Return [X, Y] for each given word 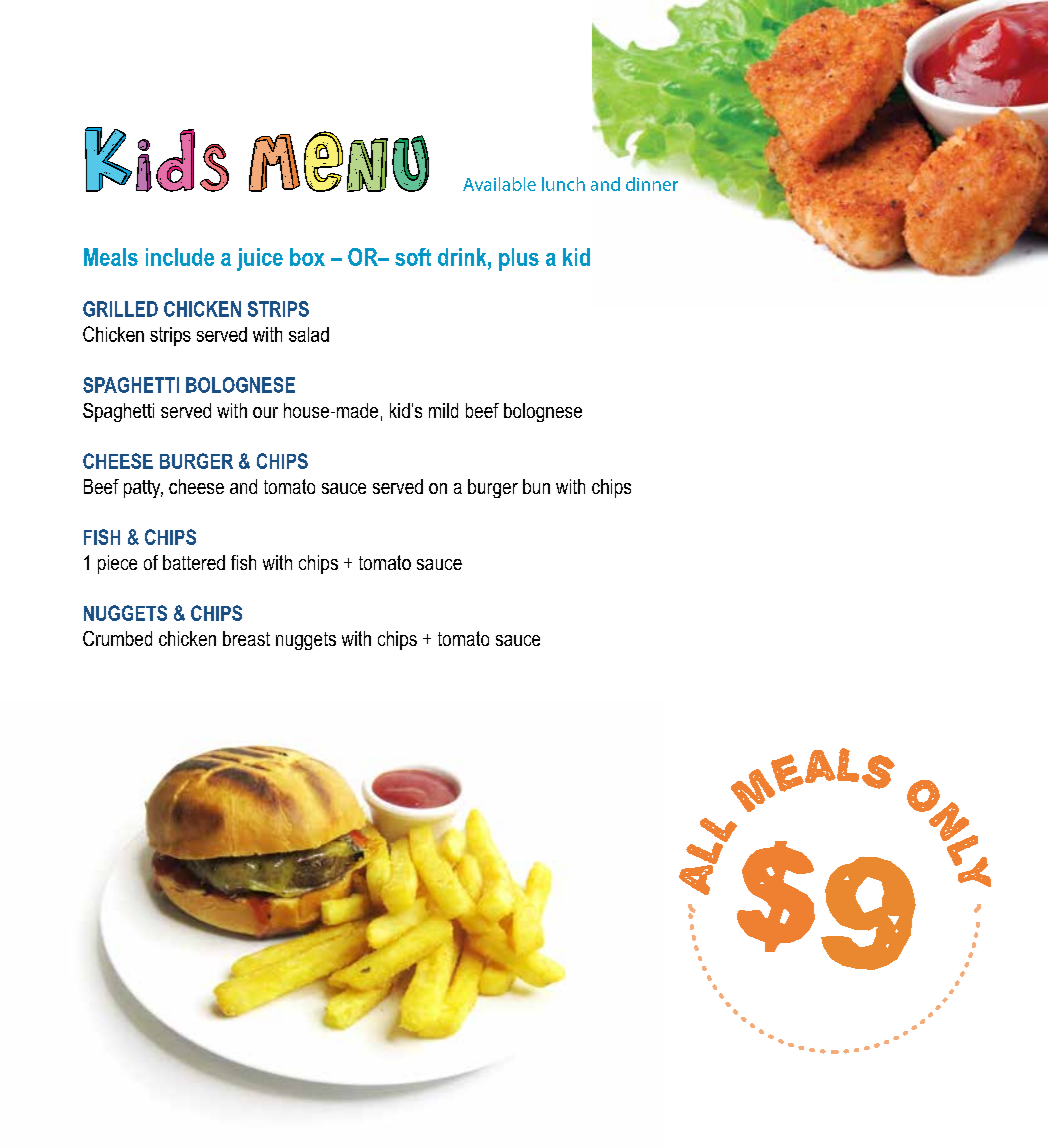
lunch [563, 184]
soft [413, 257]
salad [309, 334]
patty [143, 489]
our [265, 412]
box [307, 257]
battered [194, 562]
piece [117, 564]
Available [499, 184]
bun [536, 486]
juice [260, 259]
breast [246, 638]
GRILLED [120, 309]
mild [443, 410]
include [180, 257]
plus [519, 259]
